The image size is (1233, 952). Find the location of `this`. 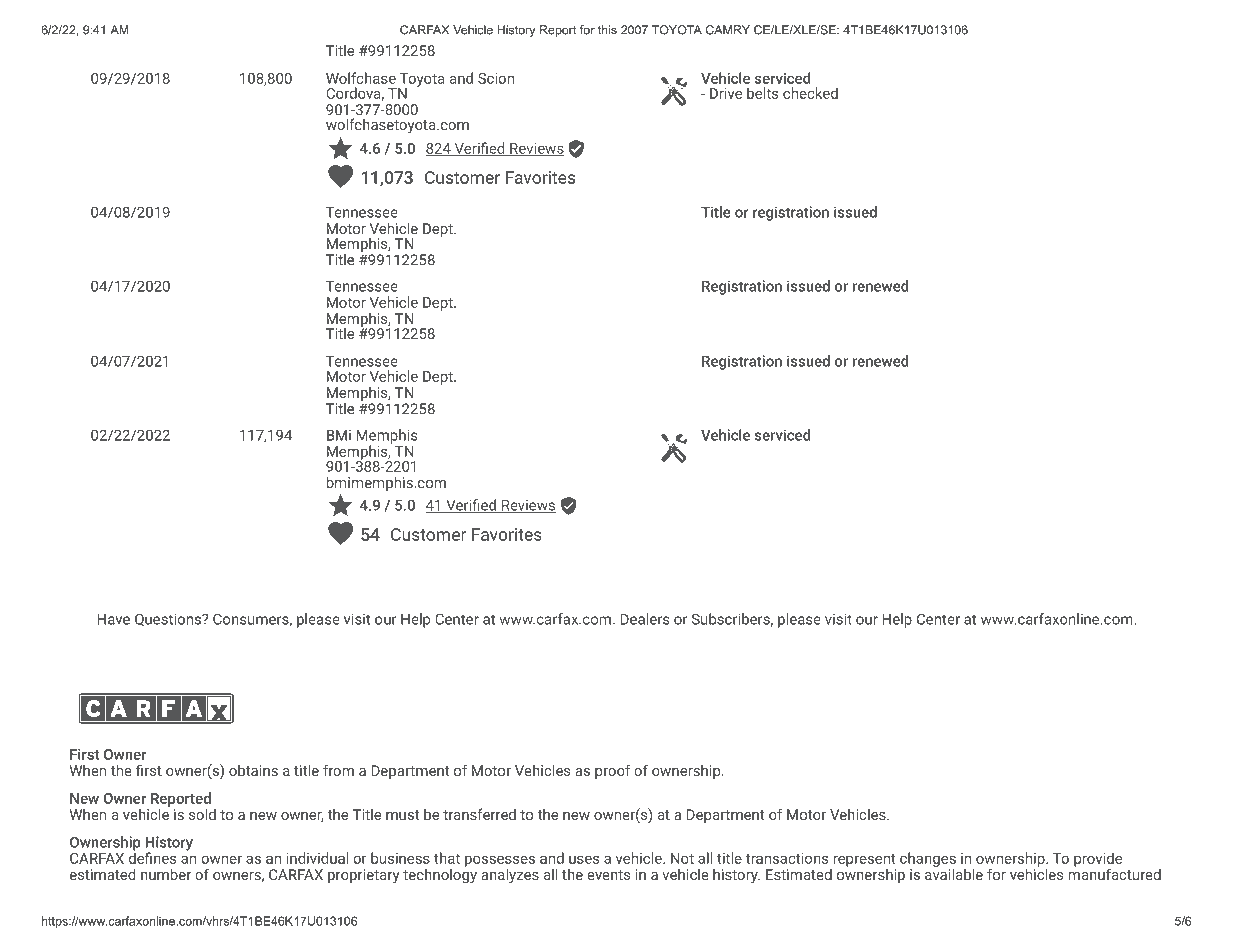

this is located at coordinates (607, 30).
